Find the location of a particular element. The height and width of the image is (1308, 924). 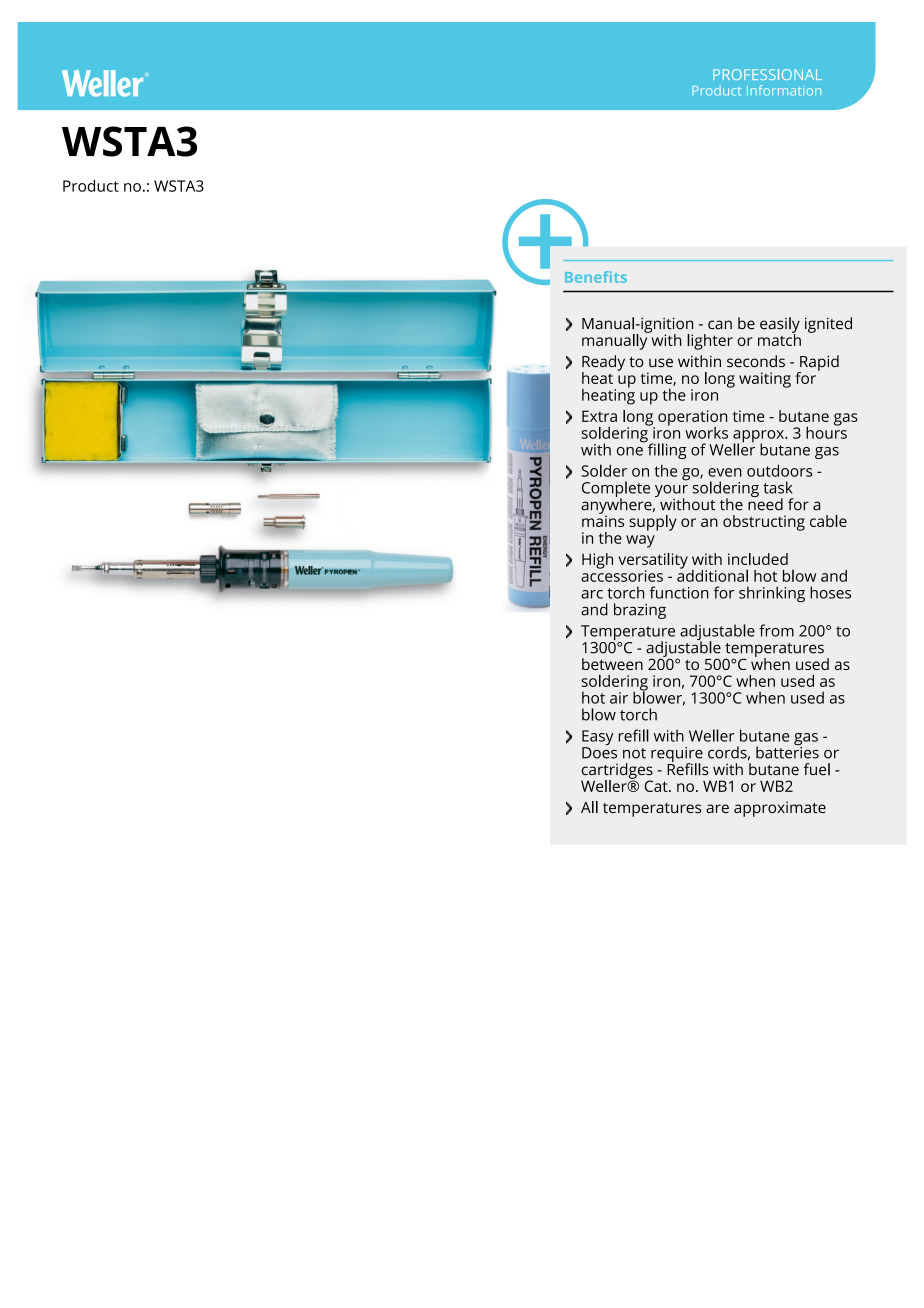

brazing is located at coordinates (640, 611).
